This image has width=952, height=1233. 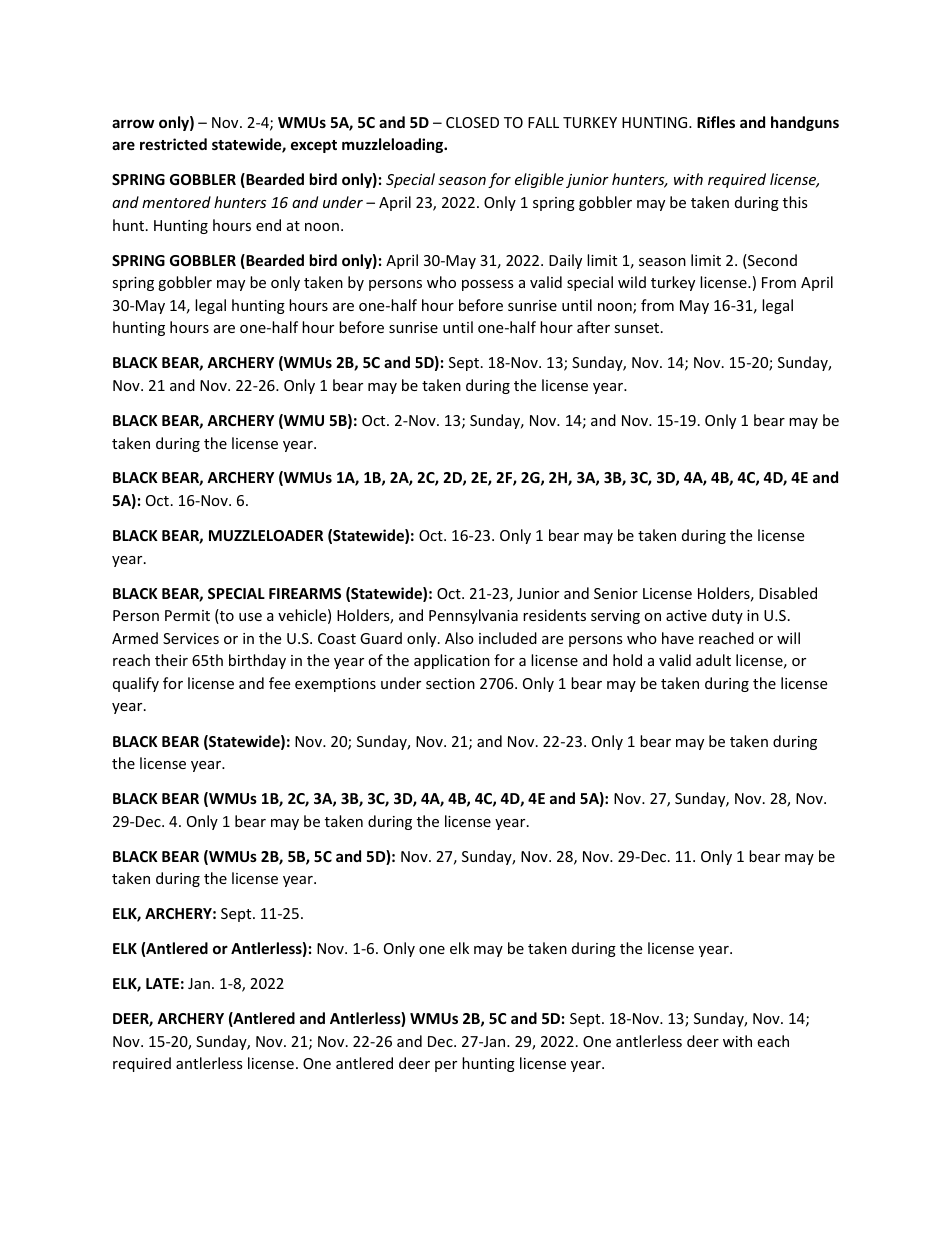 I want to click on adult, so click(x=713, y=660).
